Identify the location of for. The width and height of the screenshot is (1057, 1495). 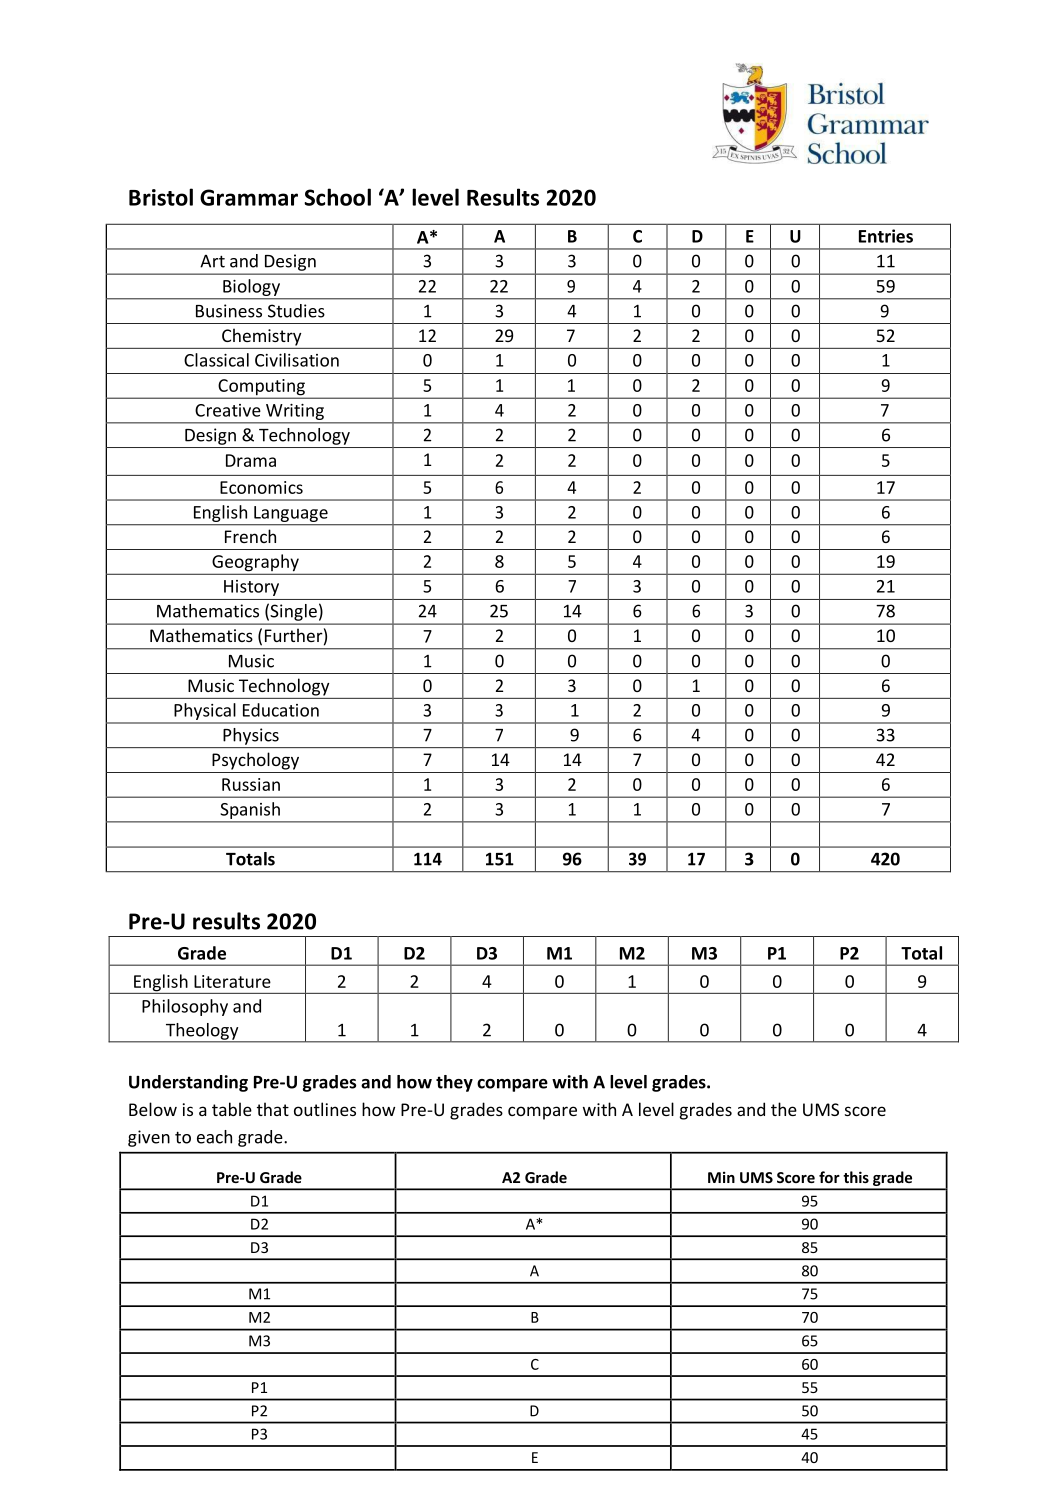
(829, 1177).
